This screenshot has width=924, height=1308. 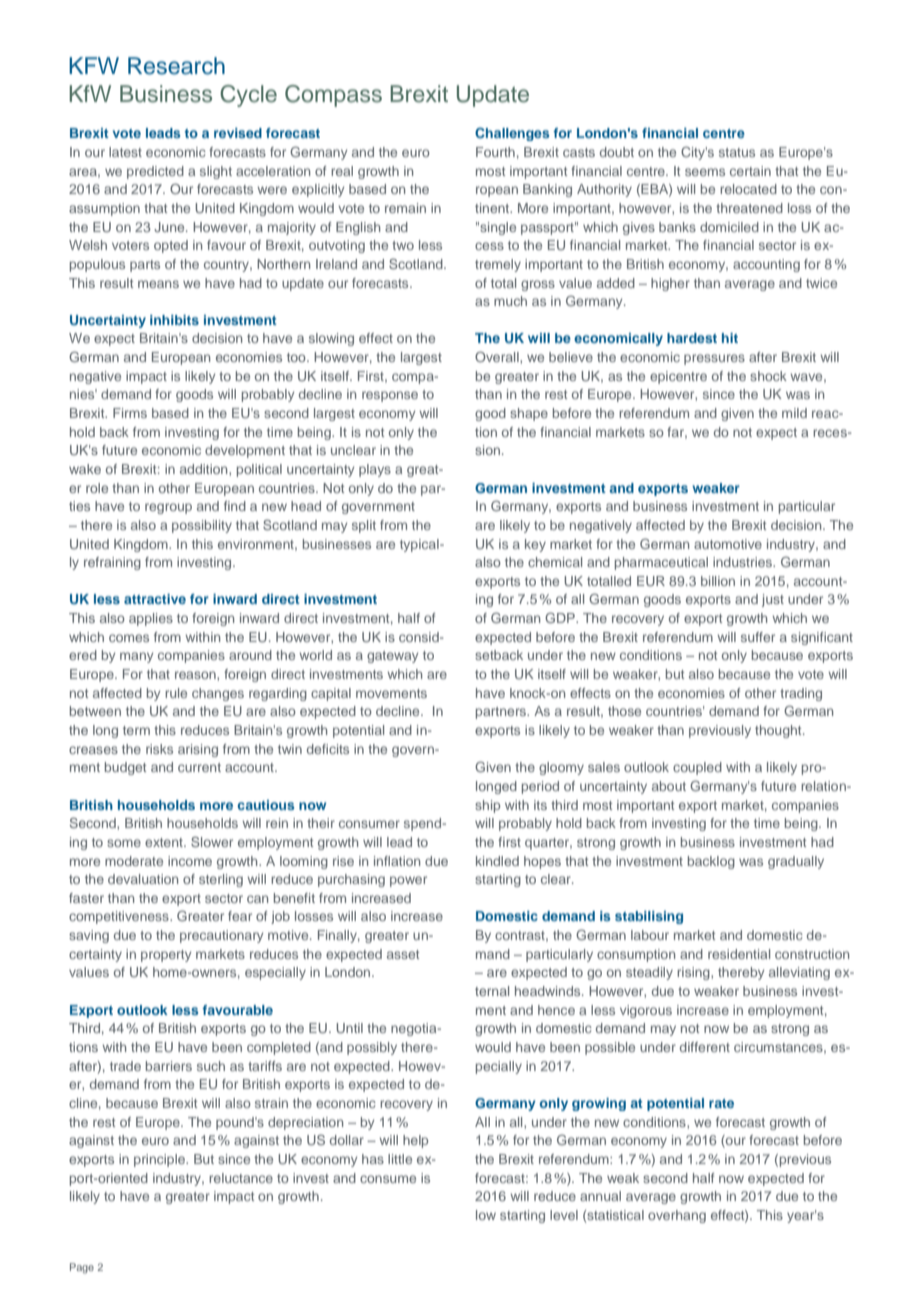 What do you see at coordinates (176, 66) in the screenshot?
I see `Research` at bounding box center [176, 66].
